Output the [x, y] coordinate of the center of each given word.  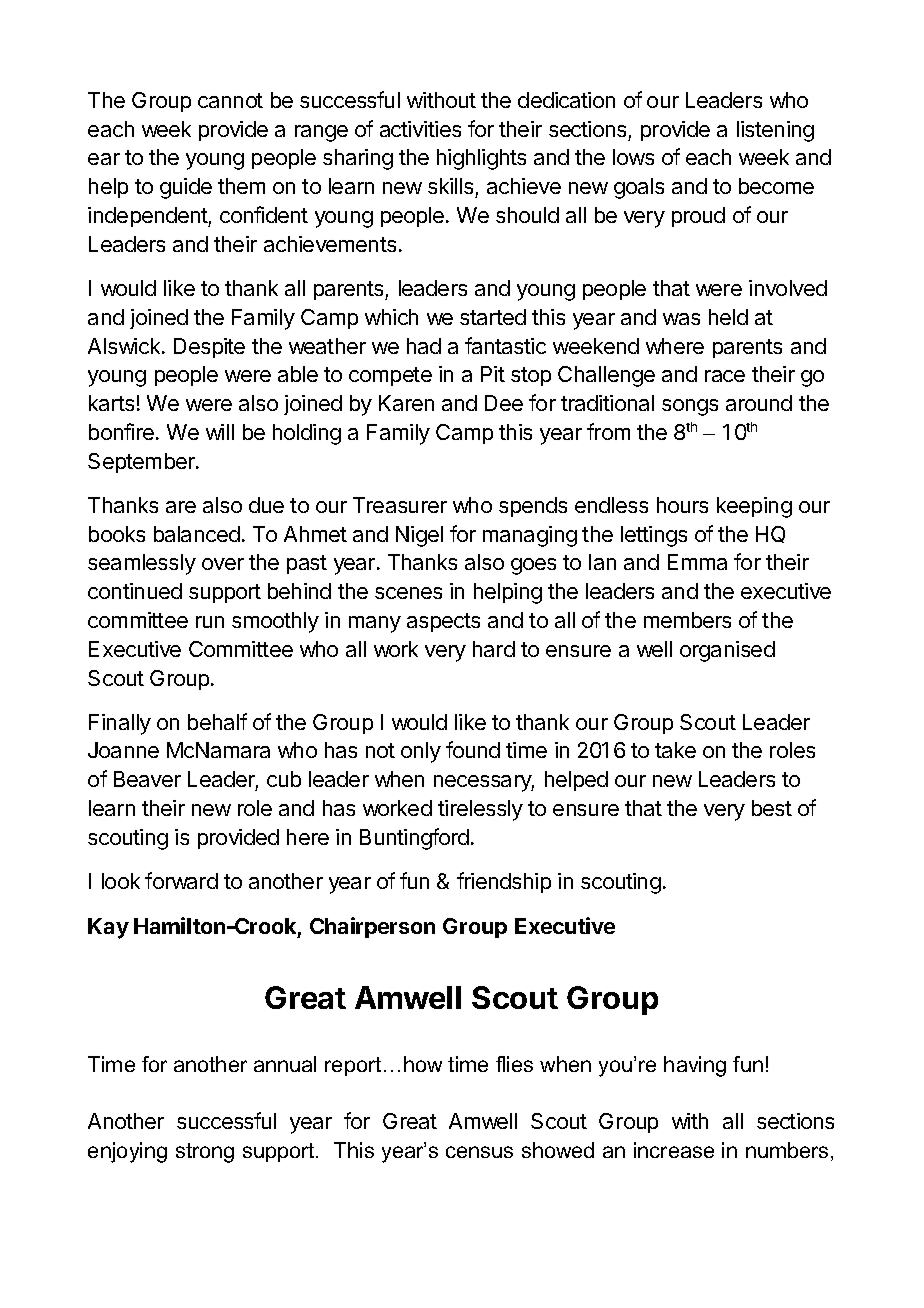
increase [674, 1150]
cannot [230, 100]
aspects [443, 622]
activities [420, 129]
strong [205, 1153]
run [210, 622]
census [479, 1152]
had [424, 346]
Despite [209, 348]
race [725, 376]
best [772, 808]
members [687, 620]
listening [775, 131]
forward [181, 880]
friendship [504, 882]
